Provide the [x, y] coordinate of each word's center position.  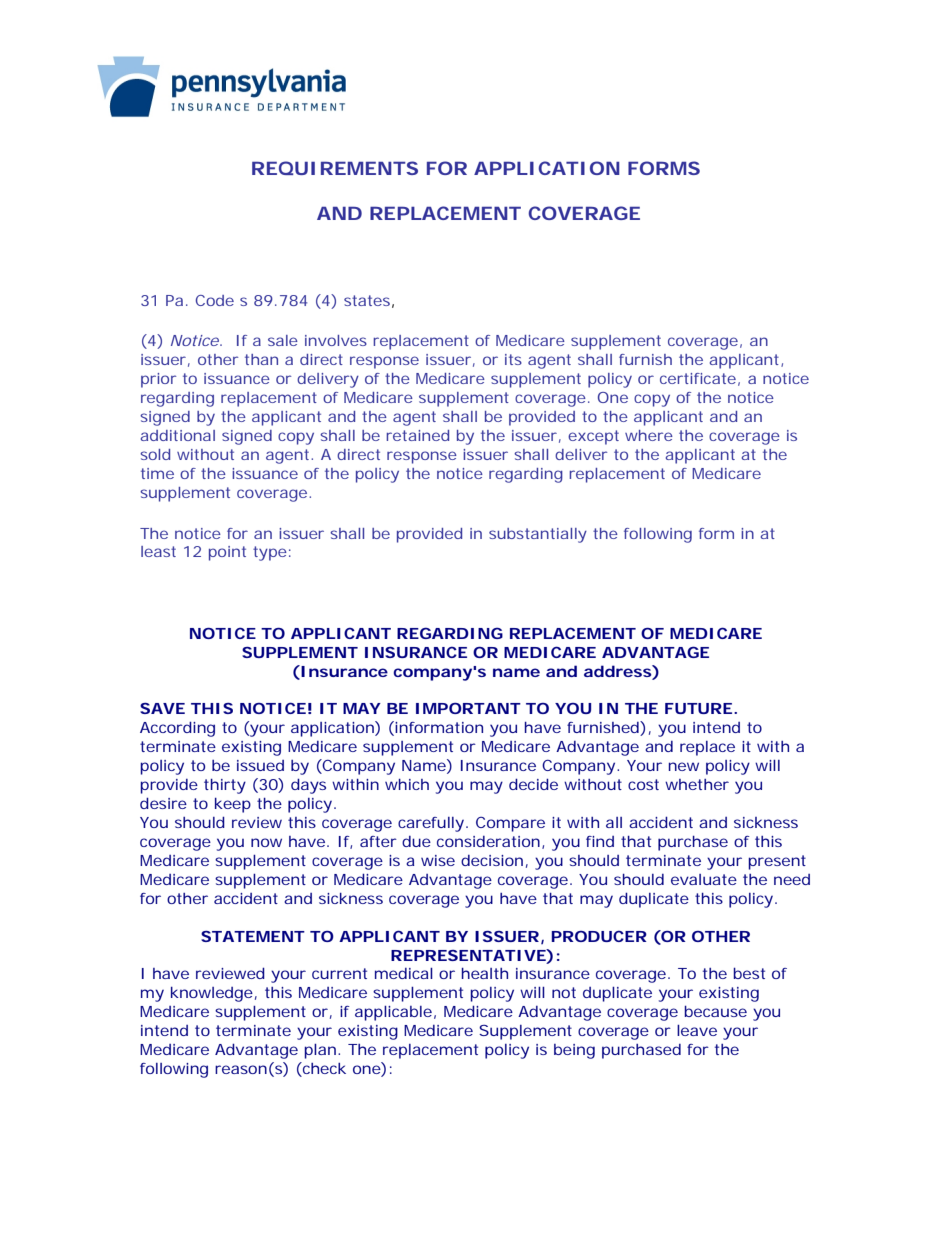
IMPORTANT [468, 708]
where [649, 435]
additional [178, 435]
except [593, 437]
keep [233, 805]
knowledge [212, 994]
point [227, 553]
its [513, 359]
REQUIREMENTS [335, 168]
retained [417, 435]
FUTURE [698, 708]
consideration [488, 841]
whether [697, 784]
